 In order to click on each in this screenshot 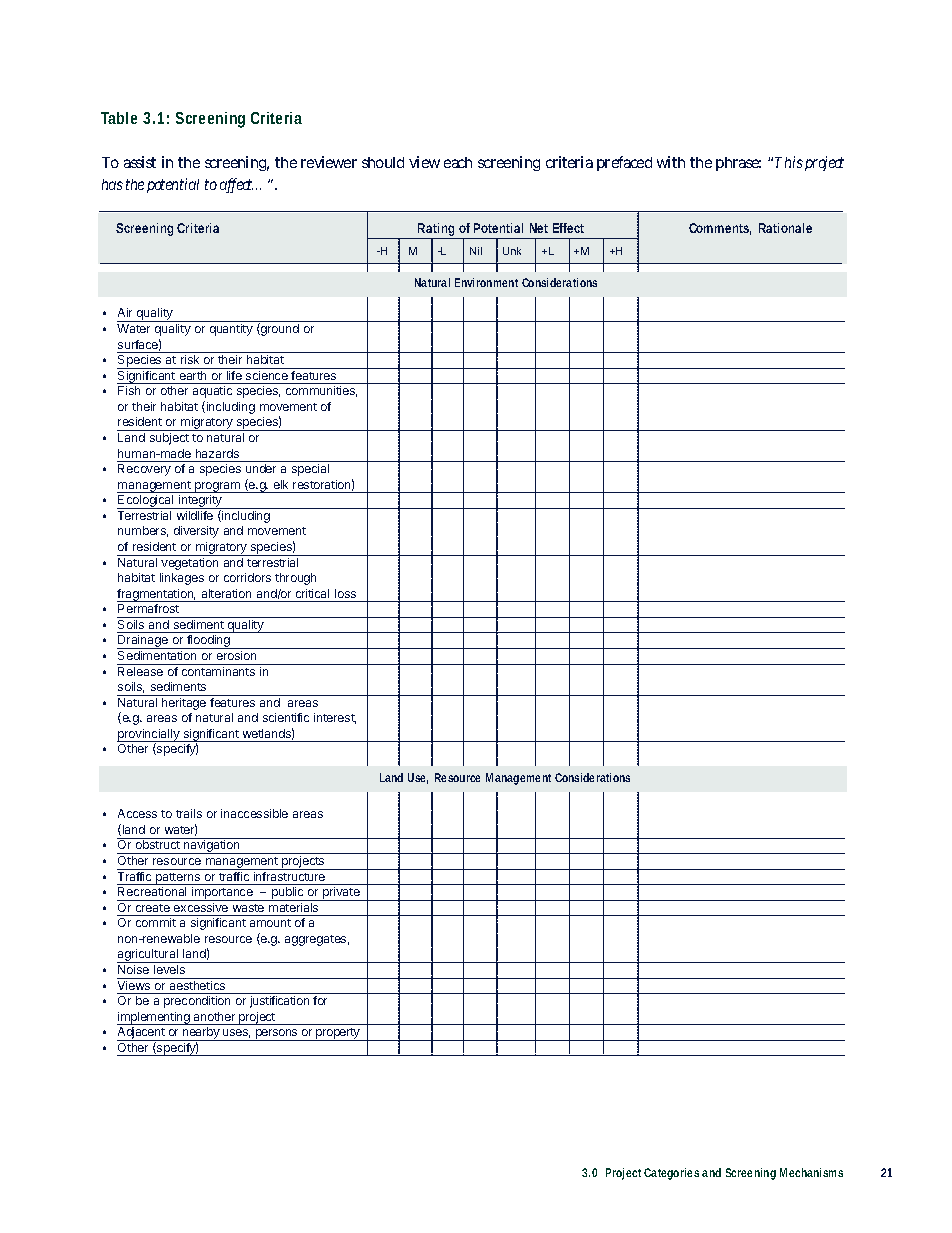, I will do `click(458, 162)`.
